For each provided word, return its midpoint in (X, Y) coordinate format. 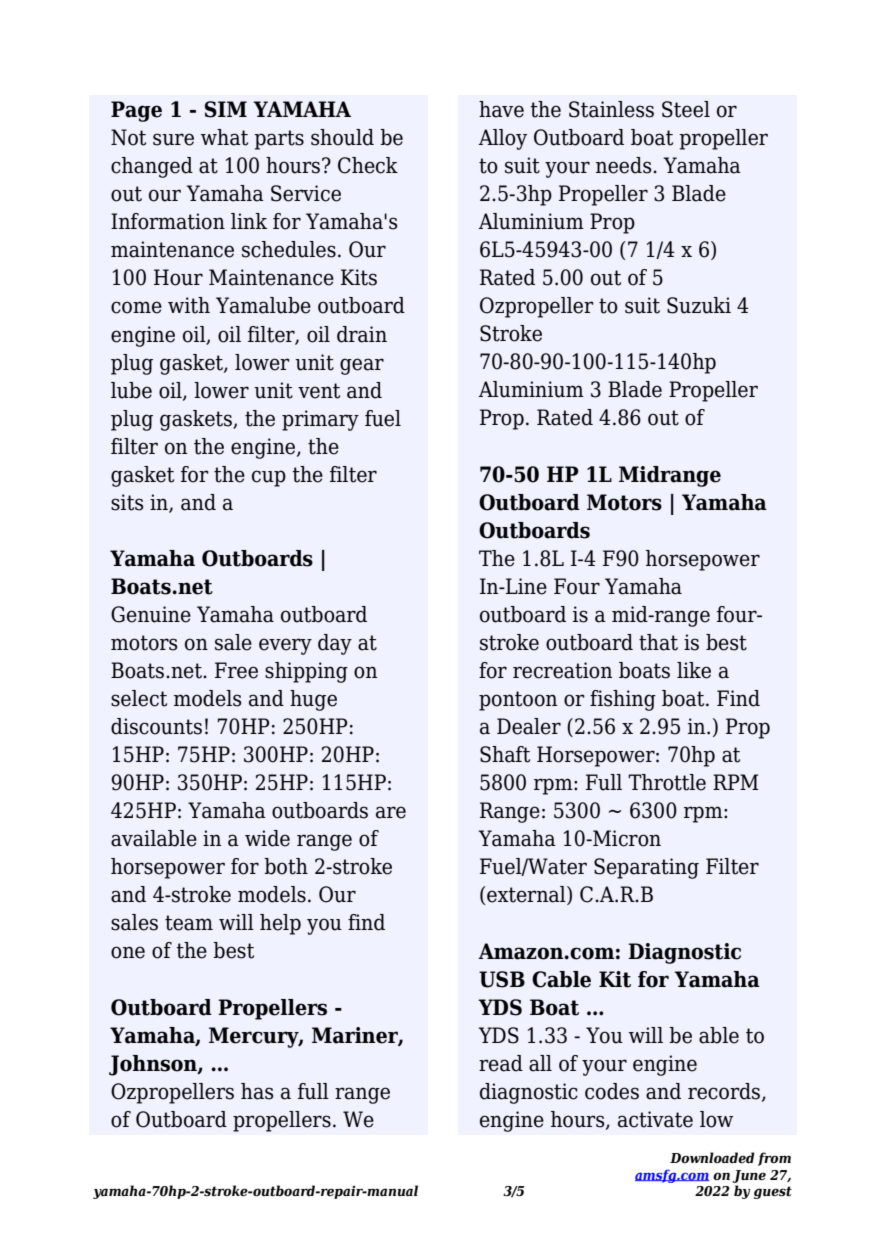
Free (236, 670)
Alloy (502, 139)
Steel (686, 109)
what (224, 137)
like (694, 670)
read (501, 1063)
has (257, 1091)
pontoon (518, 701)
